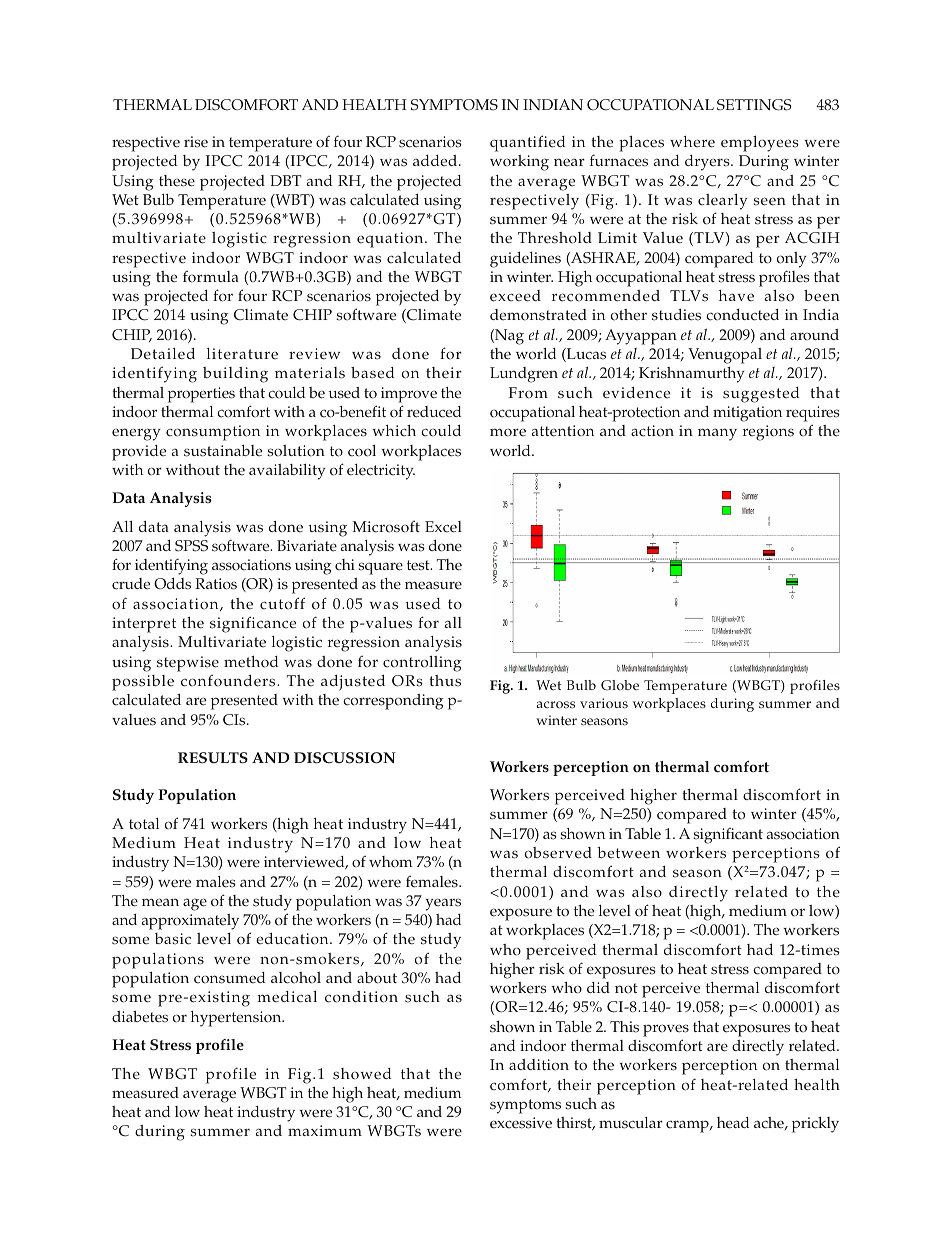 The image size is (952, 1233). Describe the element at coordinates (422, 664) in the image. I see `controlling` at that location.
